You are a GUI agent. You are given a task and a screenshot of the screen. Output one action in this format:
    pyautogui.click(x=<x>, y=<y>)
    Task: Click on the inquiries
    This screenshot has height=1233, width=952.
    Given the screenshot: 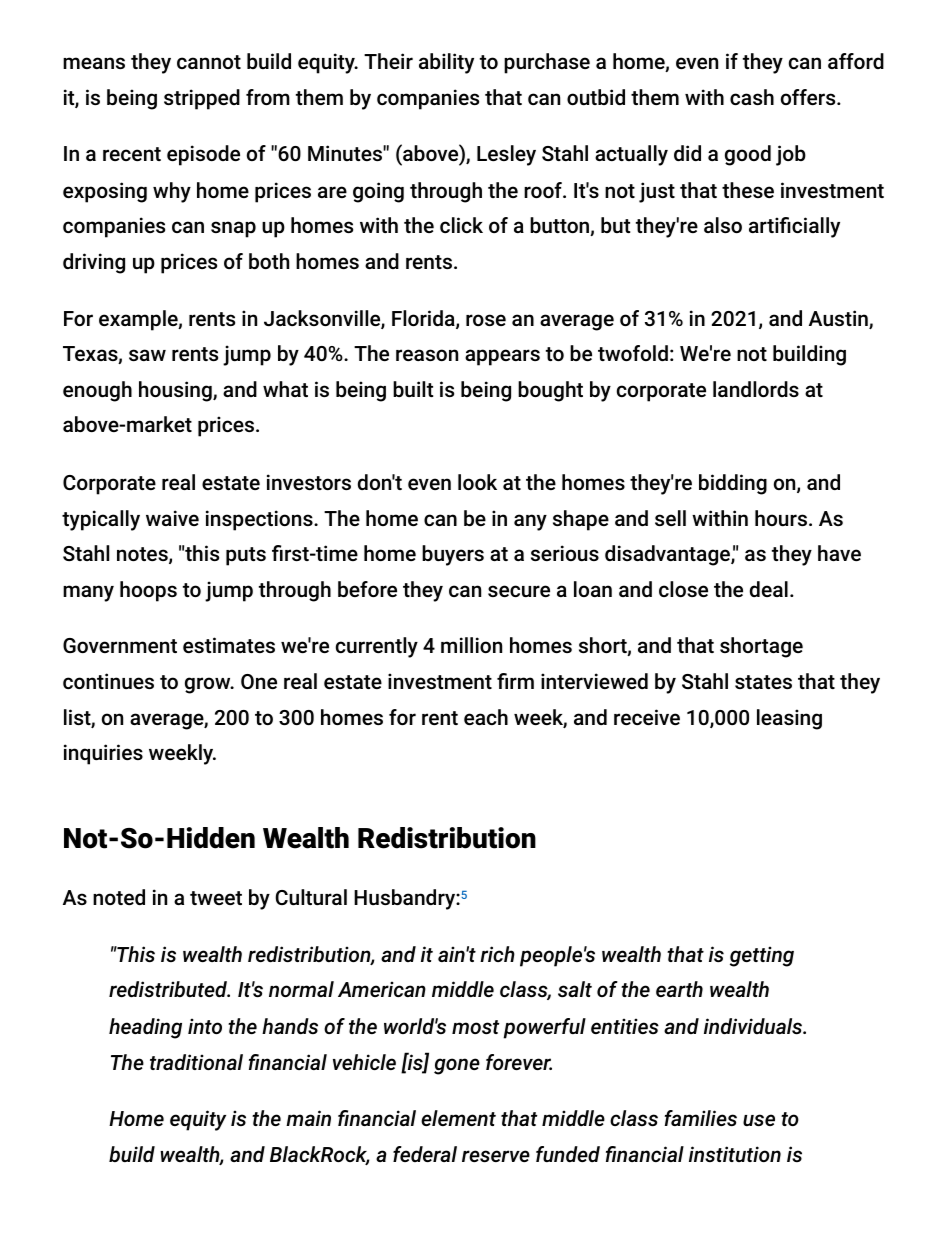 What is the action you would take?
    pyautogui.click(x=103, y=754)
